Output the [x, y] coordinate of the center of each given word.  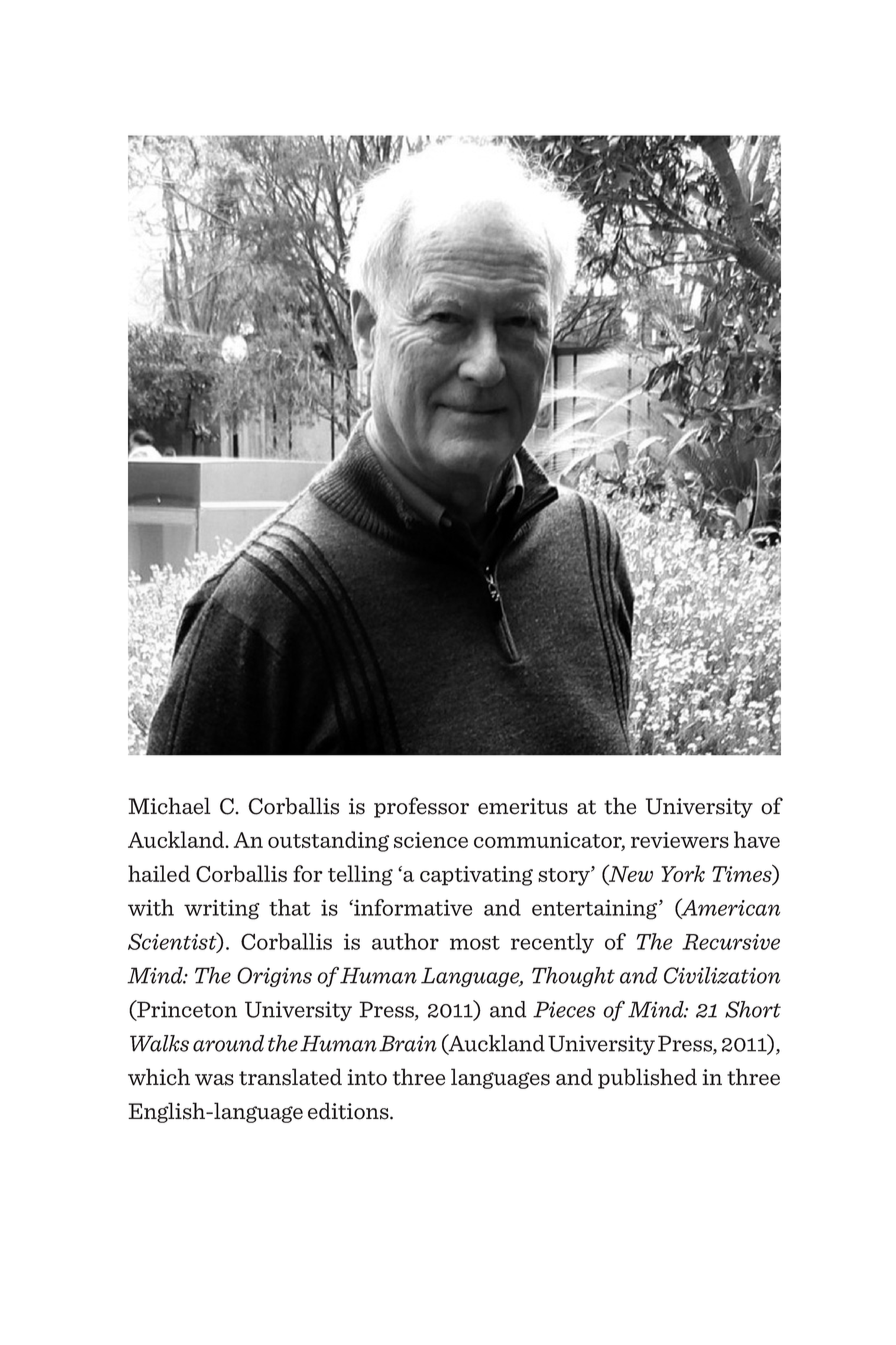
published [647, 1078]
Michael [169, 806]
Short [753, 1009]
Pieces [564, 1009]
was [214, 1080]
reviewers [680, 840]
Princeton [186, 1010]
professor [421, 807]
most [475, 943]
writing [222, 909]
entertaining [596, 909]
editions [349, 1111]
